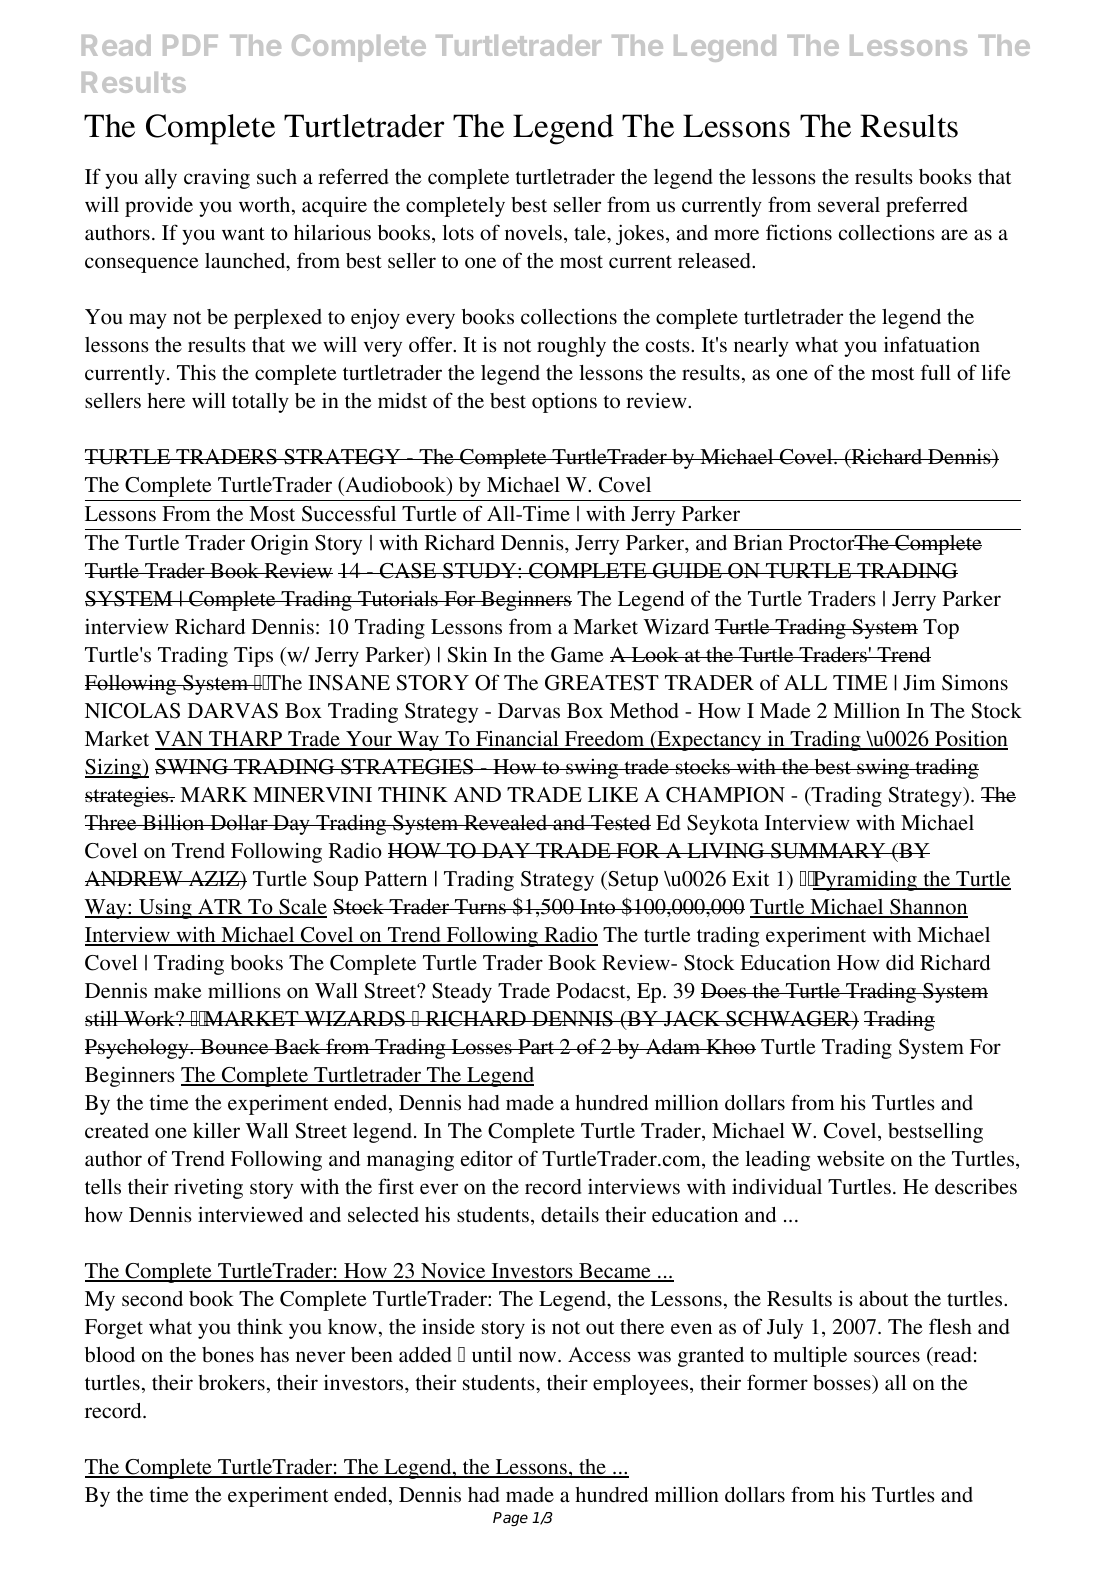 The image size is (1111, 1571). I want to click on PDF, so click(190, 45).
